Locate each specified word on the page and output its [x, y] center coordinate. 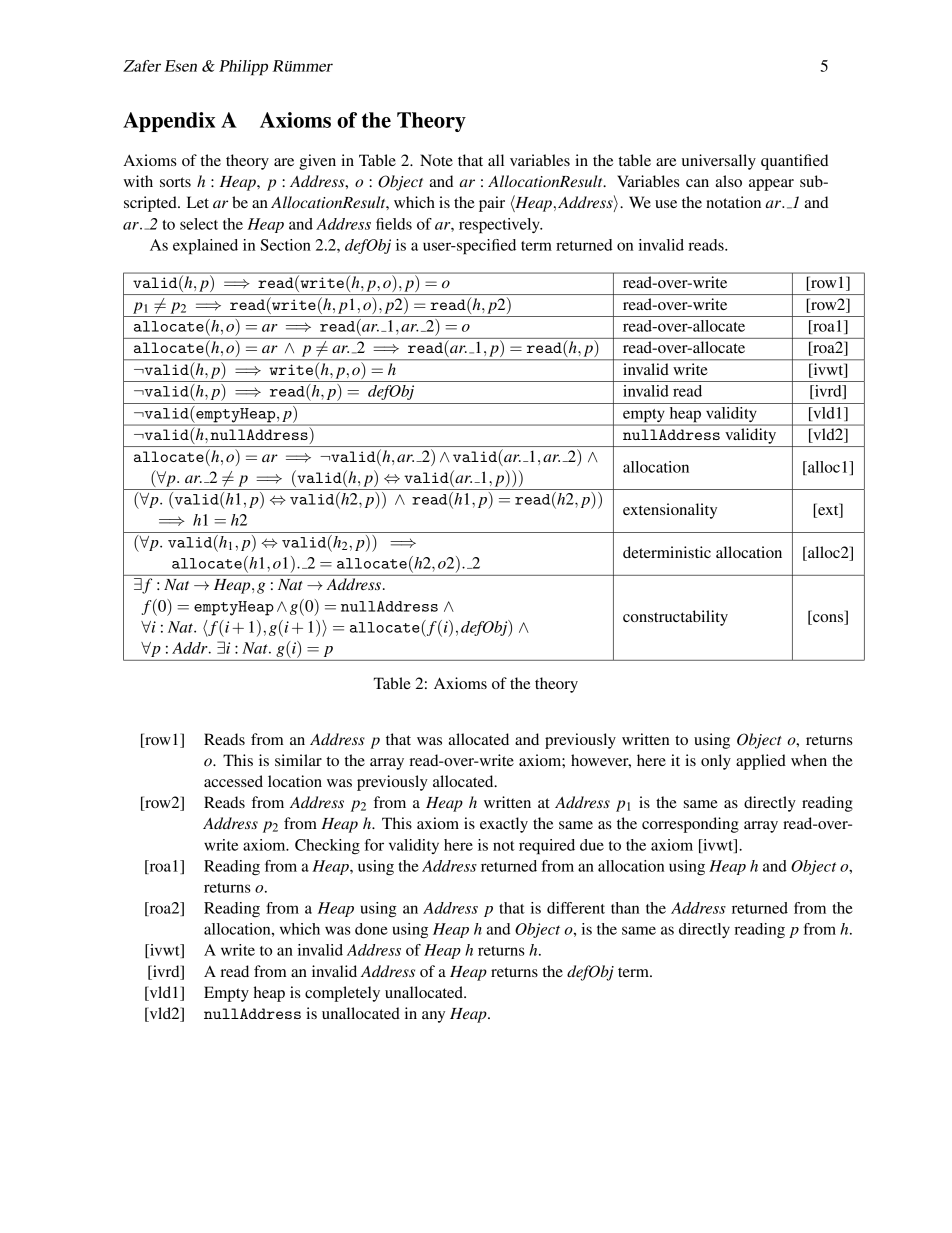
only [716, 762]
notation [733, 202]
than [625, 908]
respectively [500, 226]
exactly [504, 825]
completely [342, 994]
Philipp [243, 68]
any [433, 1017]
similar [298, 760]
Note [436, 160]
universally [719, 162]
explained [205, 247]
